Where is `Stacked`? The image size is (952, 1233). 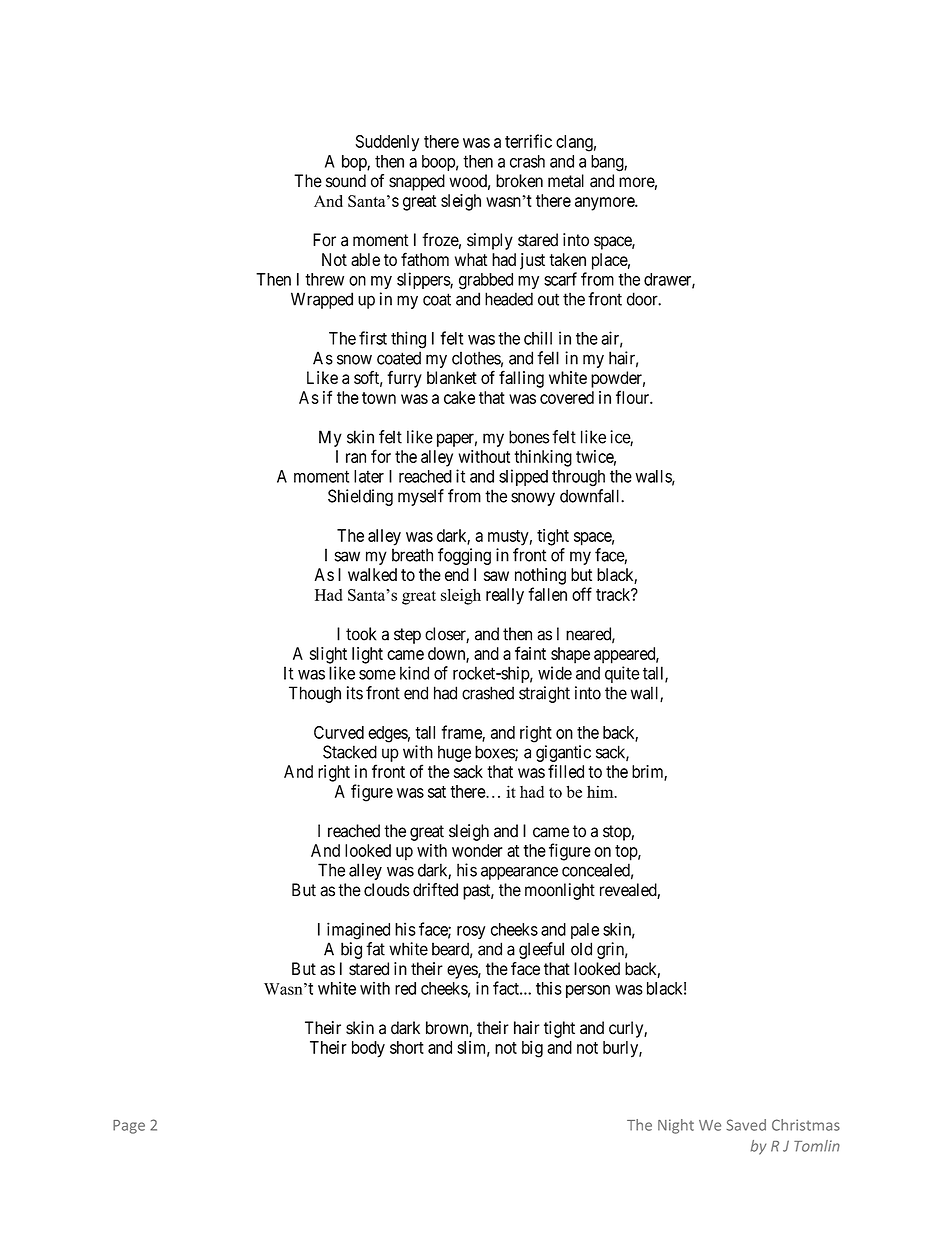 Stacked is located at coordinates (350, 752).
